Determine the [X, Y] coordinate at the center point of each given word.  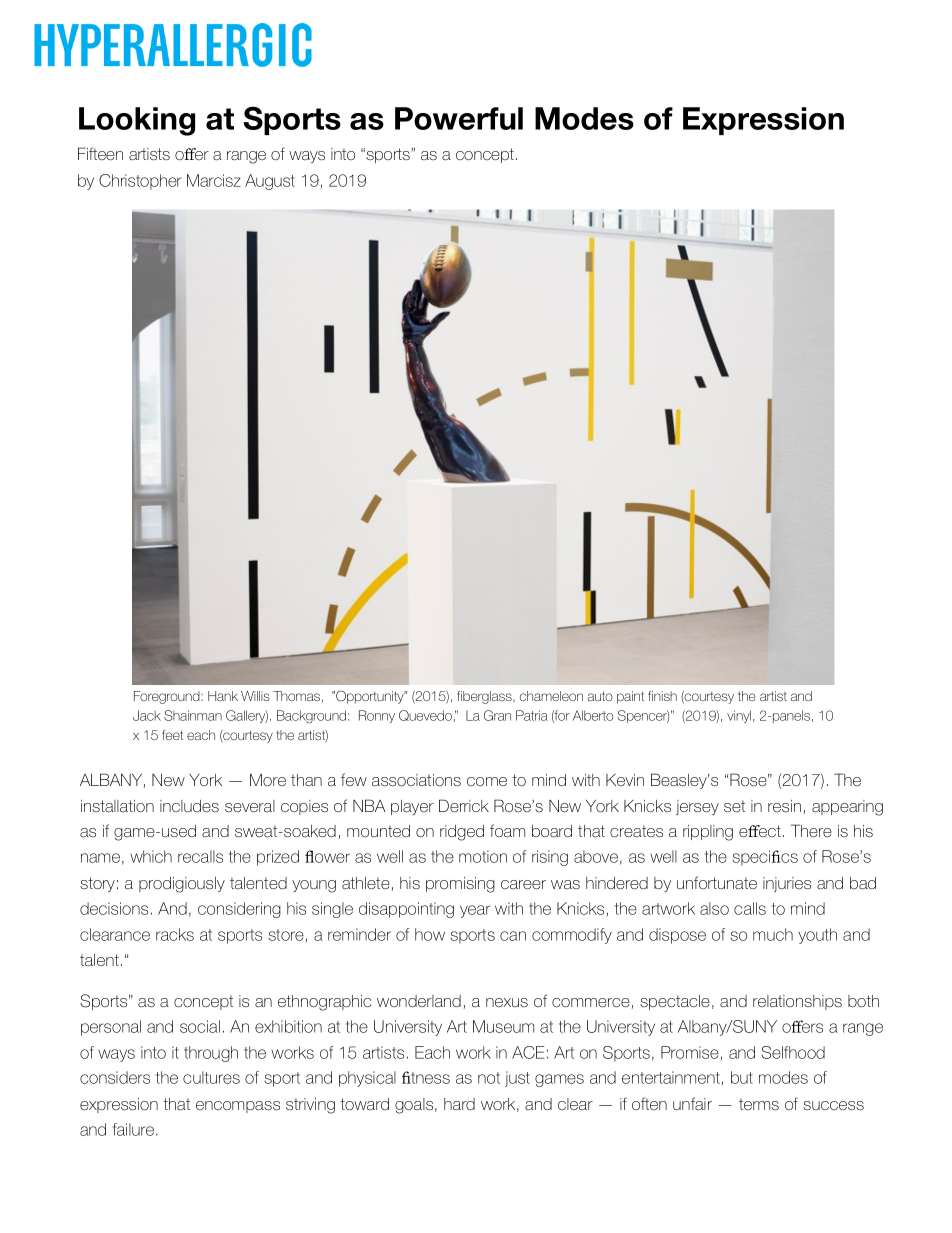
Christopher [140, 182]
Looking [137, 121]
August [270, 182]
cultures [211, 1077]
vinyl [739, 716]
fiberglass [485, 697]
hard [459, 1104]
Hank [223, 696]
